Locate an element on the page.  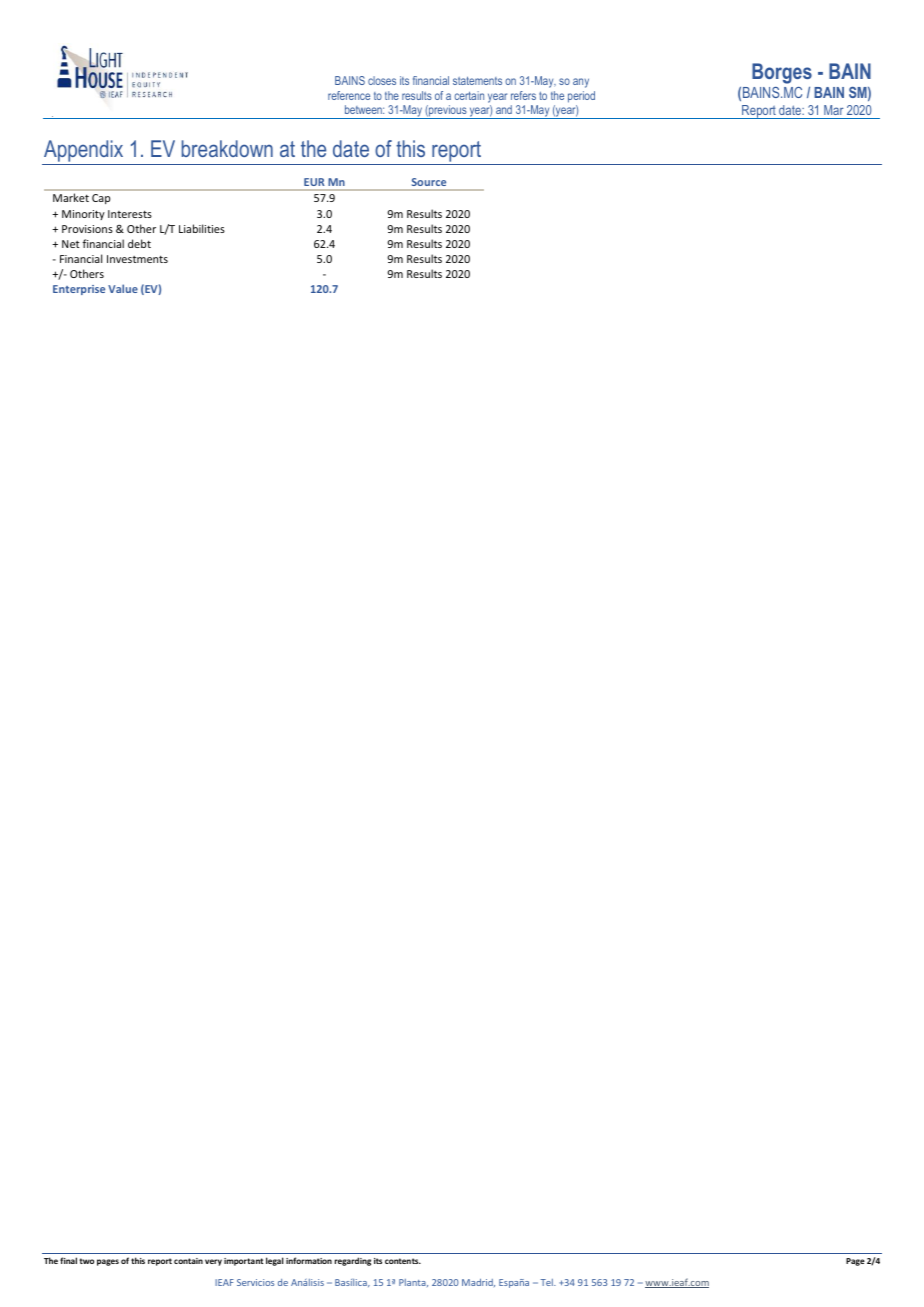
period is located at coordinates (581, 97).
